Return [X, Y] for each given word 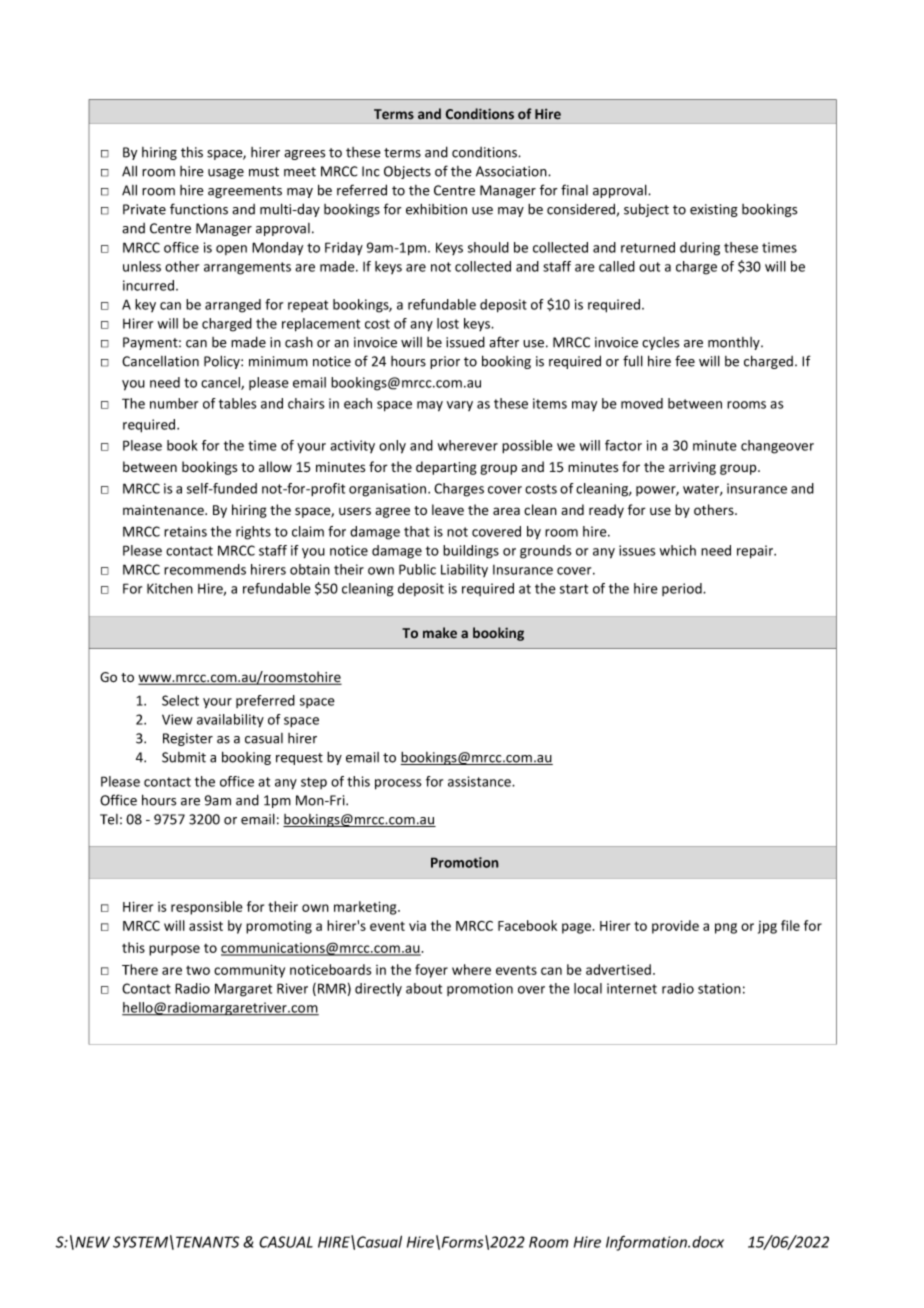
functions [199, 209]
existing [714, 210]
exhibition [436, 209]
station [719, 988]
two [198, 970]
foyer [431, 971]
